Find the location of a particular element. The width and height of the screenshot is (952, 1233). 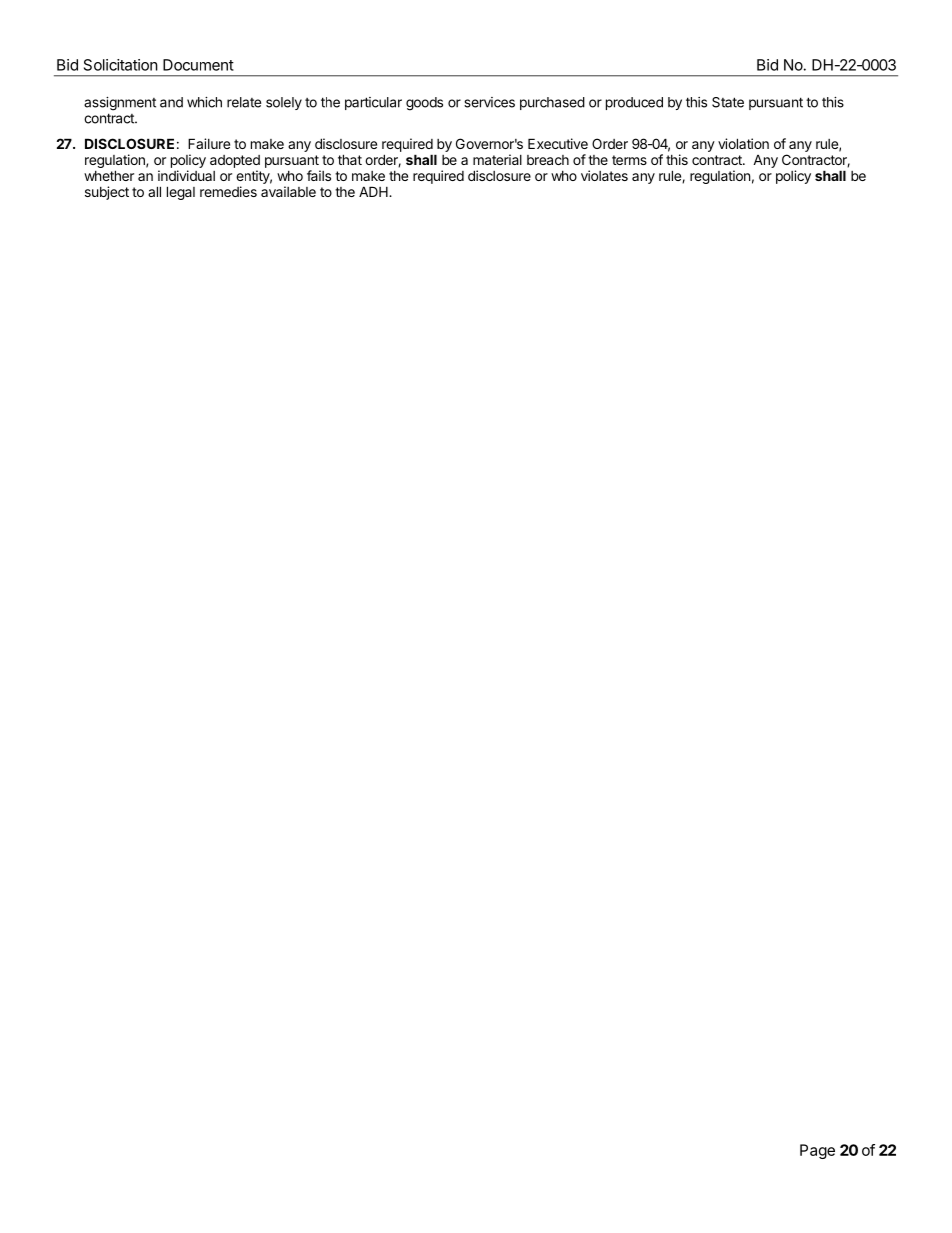

material is located at coordinates (497, 159).
